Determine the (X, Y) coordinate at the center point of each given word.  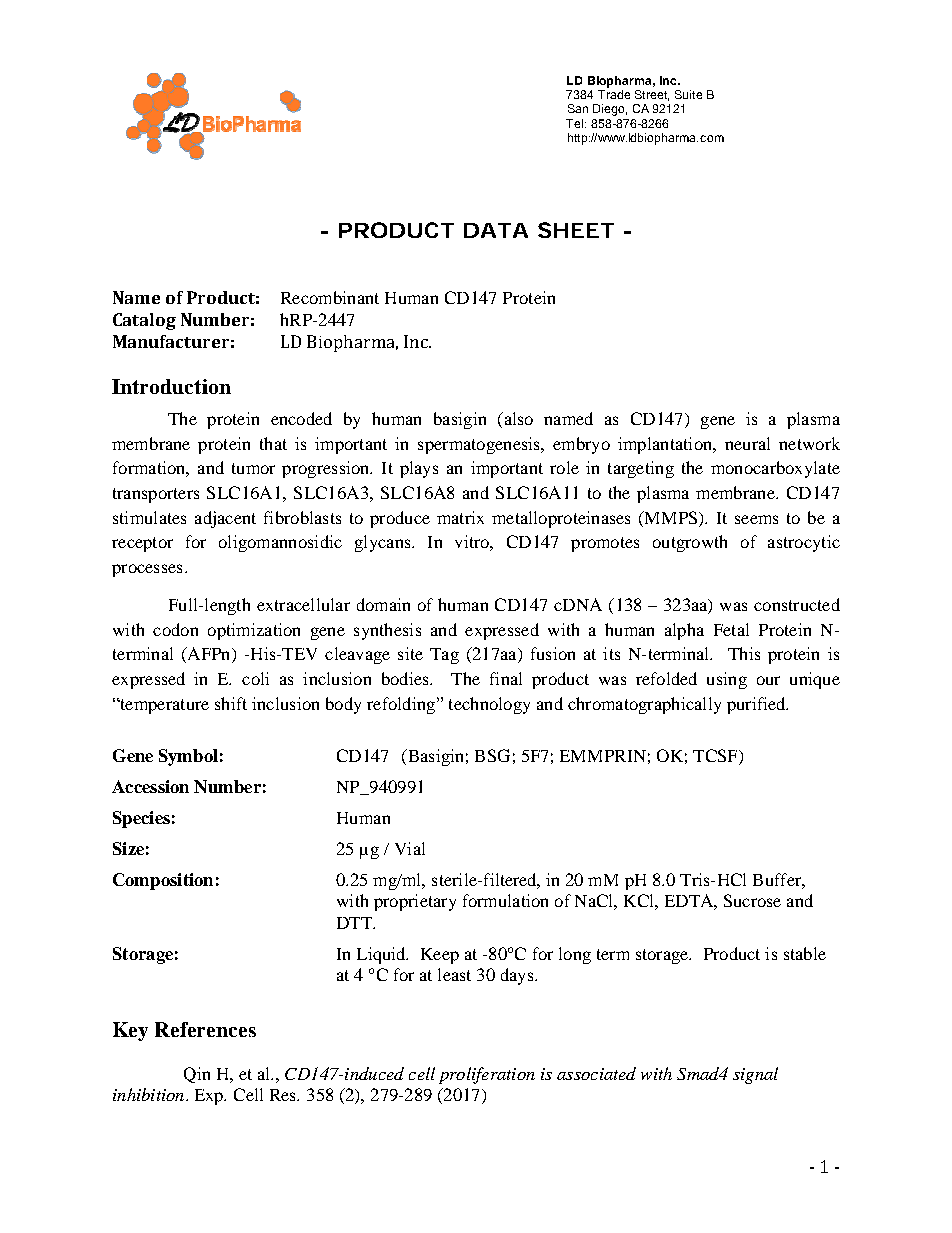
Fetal (731, 629)
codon (175, 629)
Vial (410, 848)
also (517, 418)
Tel (576, 123)
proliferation (487, 1075)
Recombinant (330, 297)
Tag (444, 656)
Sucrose (752, 900)
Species (141, 819)
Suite (688, 94)
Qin (197, 1075)
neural (747, 443)
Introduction (171, 386)
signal (755, 1075)
